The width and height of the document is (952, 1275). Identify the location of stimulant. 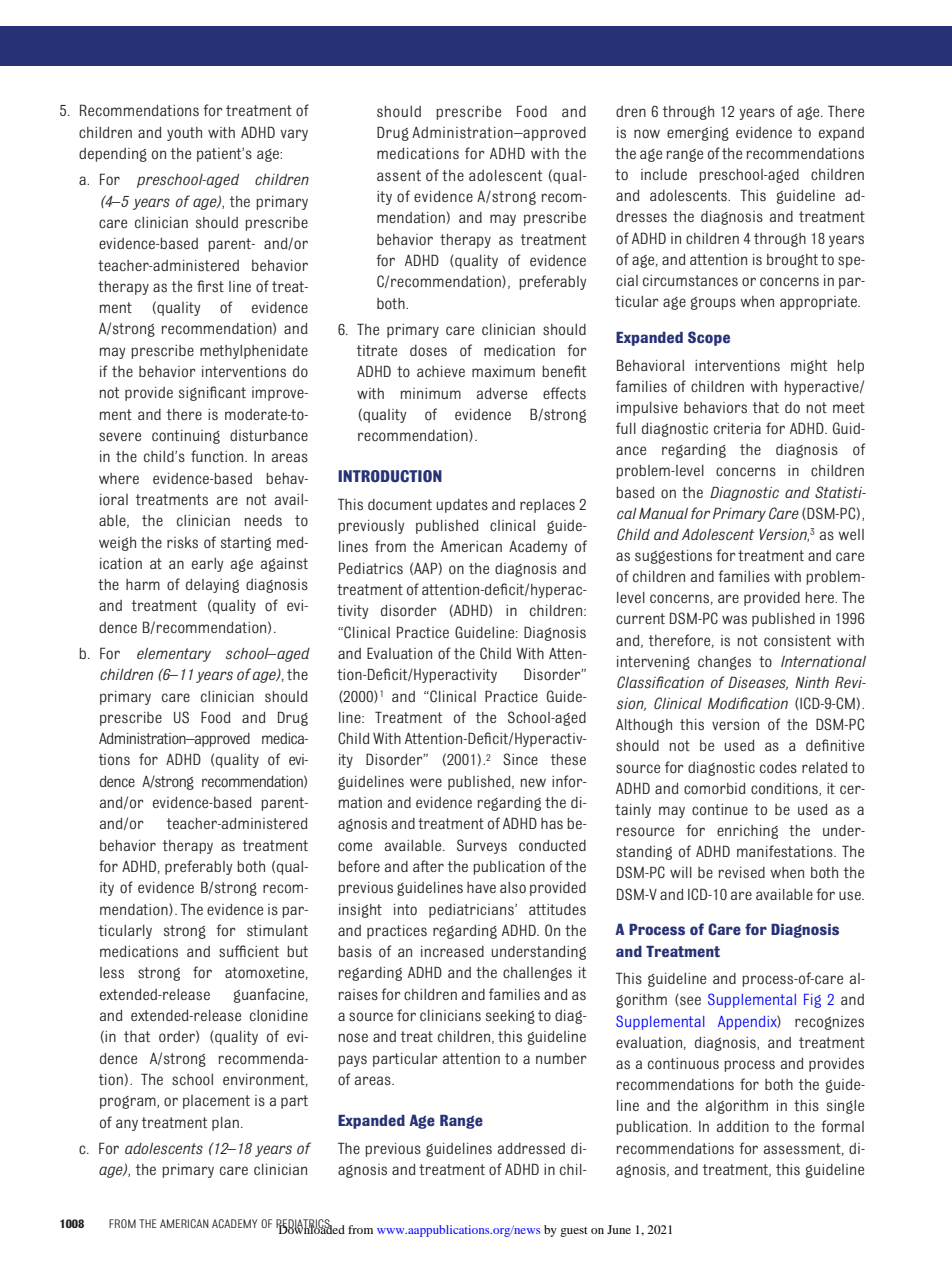
(277, 931).
